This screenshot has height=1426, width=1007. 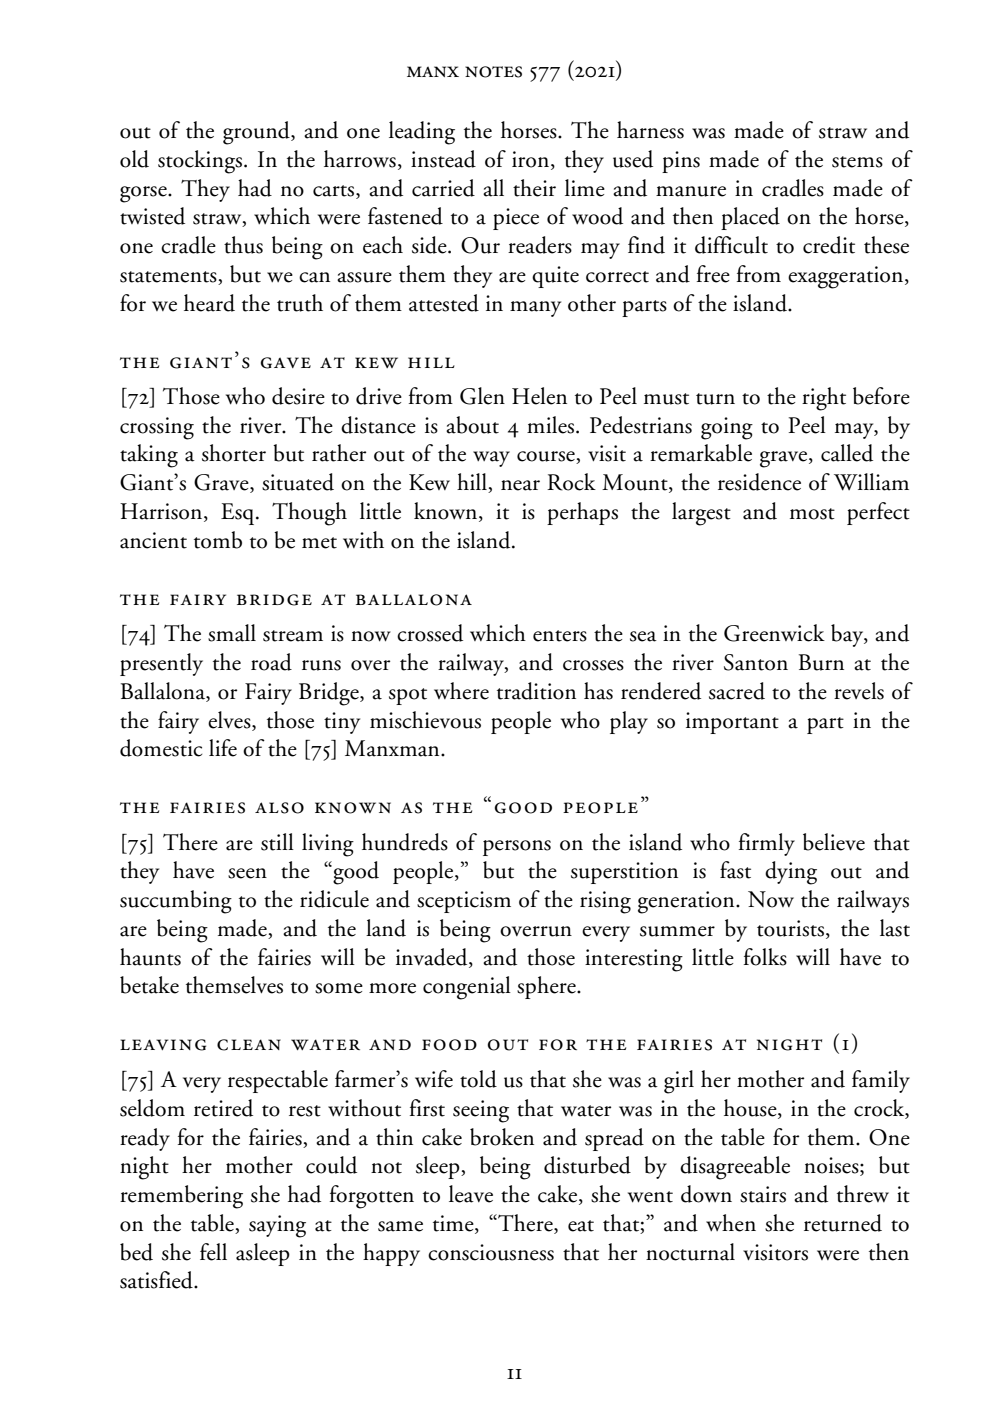 I want to click on seen, so click(x=247, y=873).
